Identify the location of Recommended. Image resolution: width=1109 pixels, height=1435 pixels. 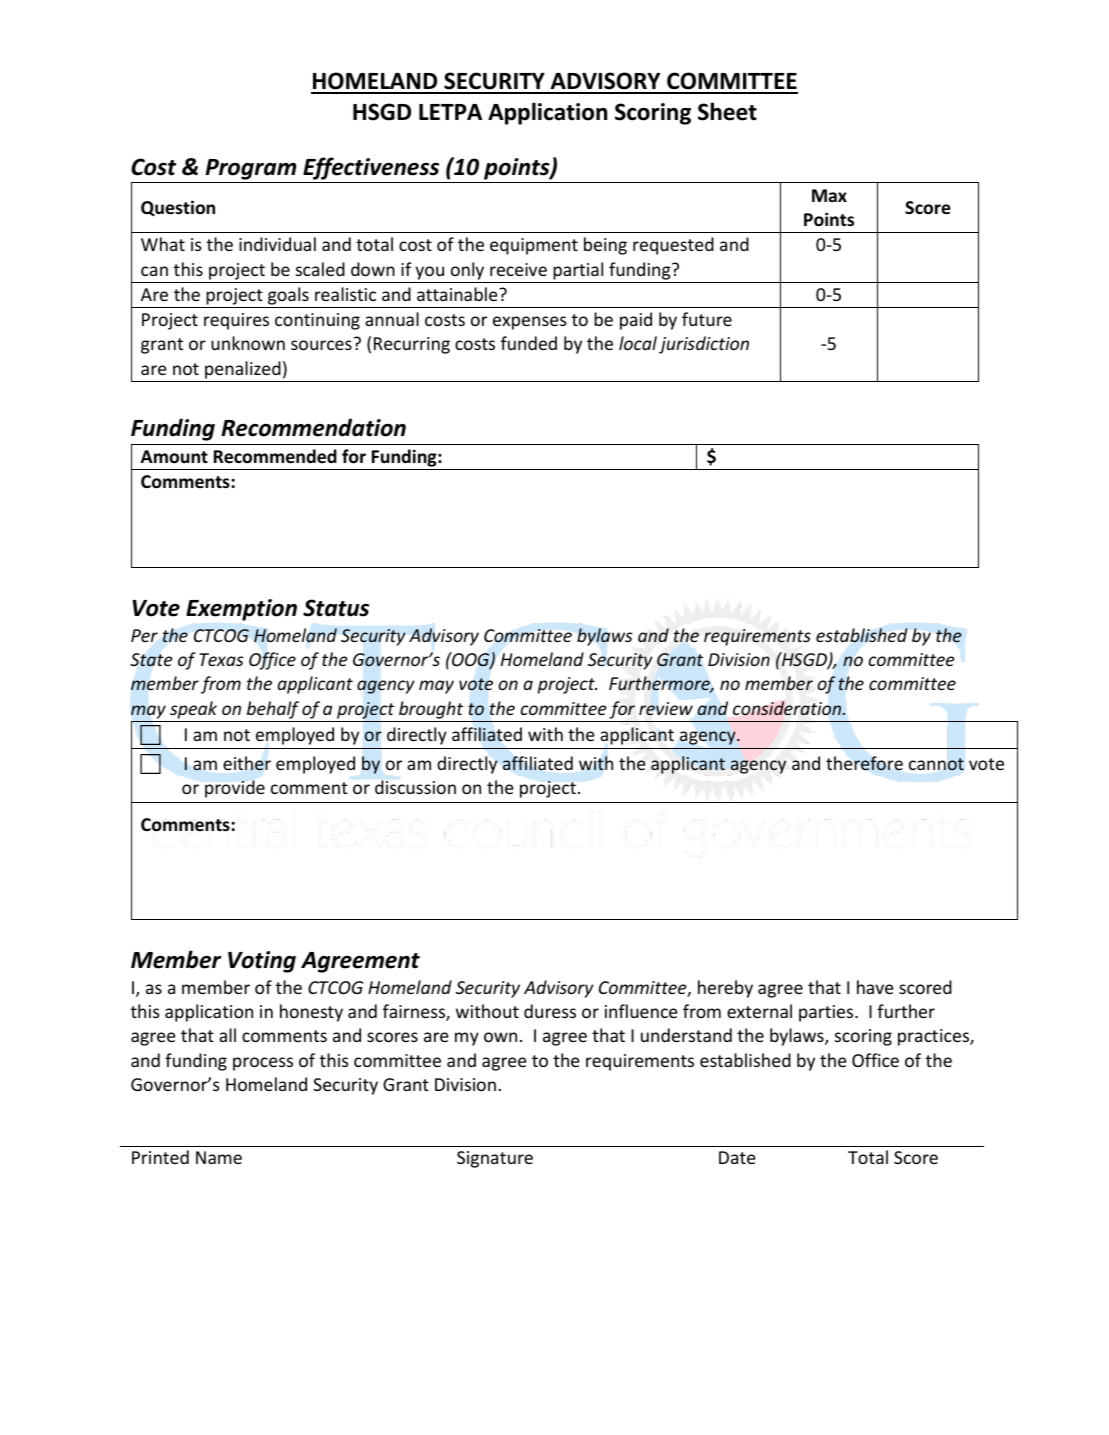
(275, 456).
